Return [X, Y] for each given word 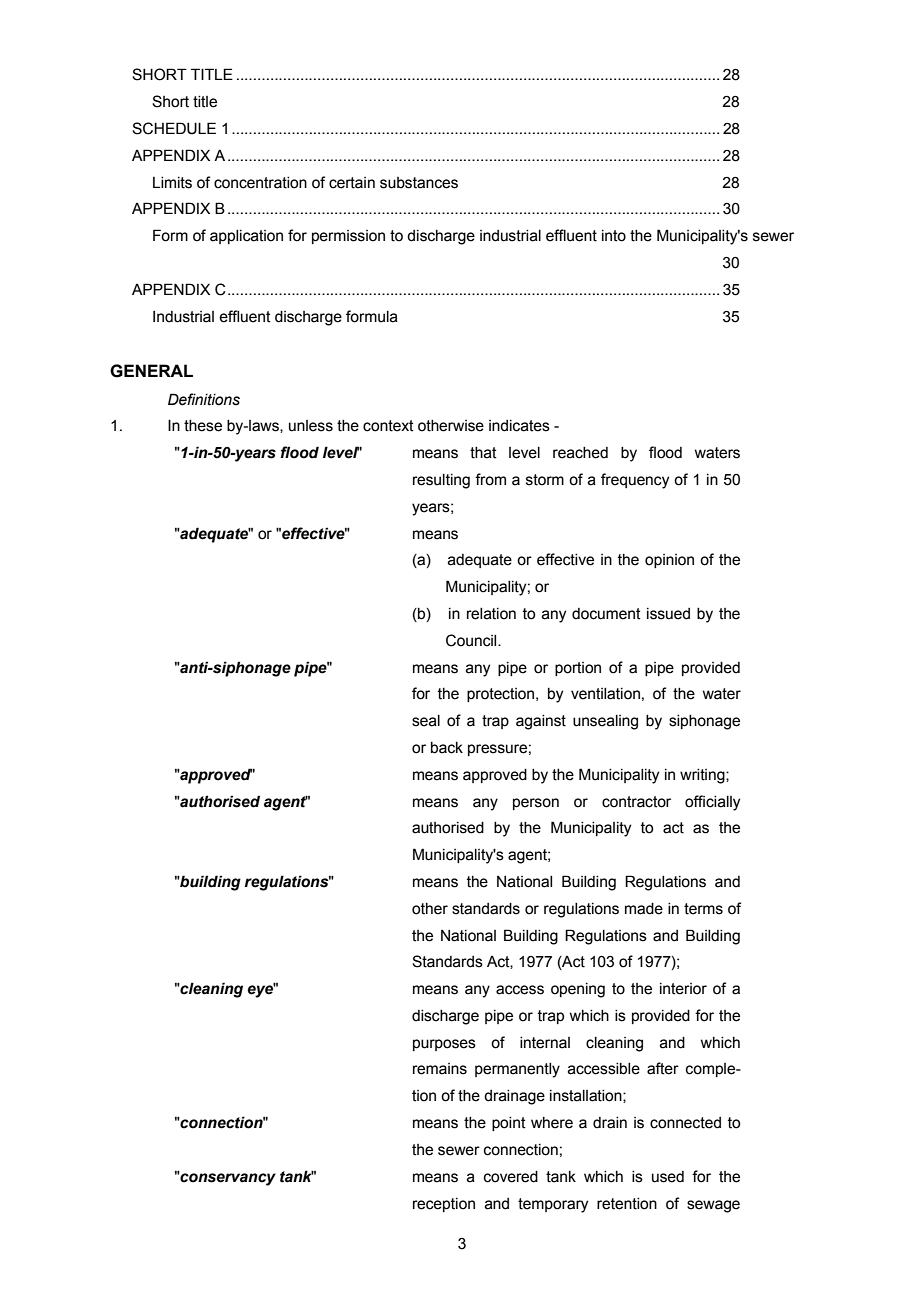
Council [472, 640]
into [614, 236]
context [388, 426]
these [203, 426]
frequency [635, 481]
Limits [172, 183]
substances [419, 183]
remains [440, 1069]
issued [668, 614]
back [447, 748]
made [644, 909]
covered [511, 1177]
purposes [444, 1045]
